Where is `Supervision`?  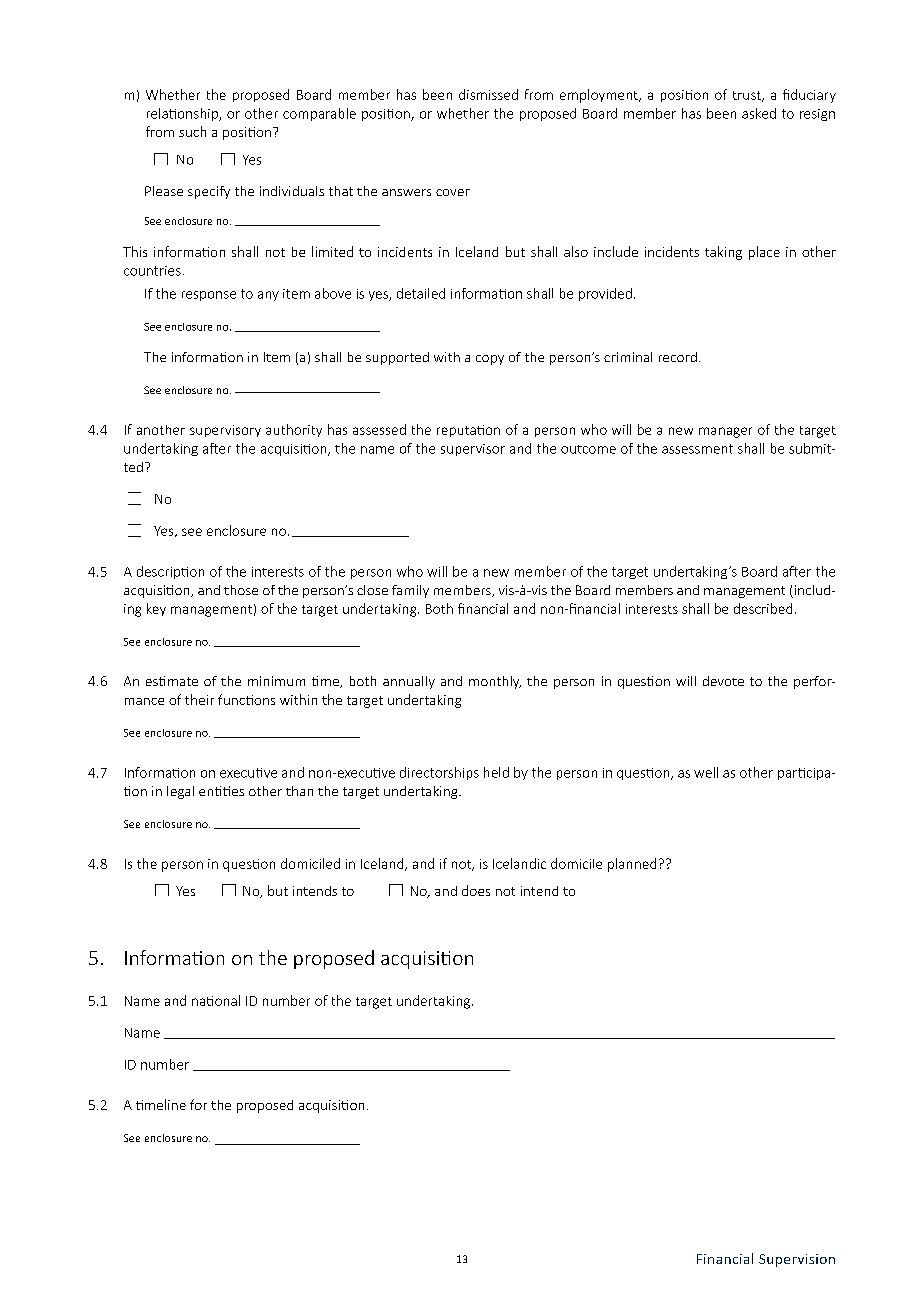
Supervision is located at coordinates (797, 1260).
